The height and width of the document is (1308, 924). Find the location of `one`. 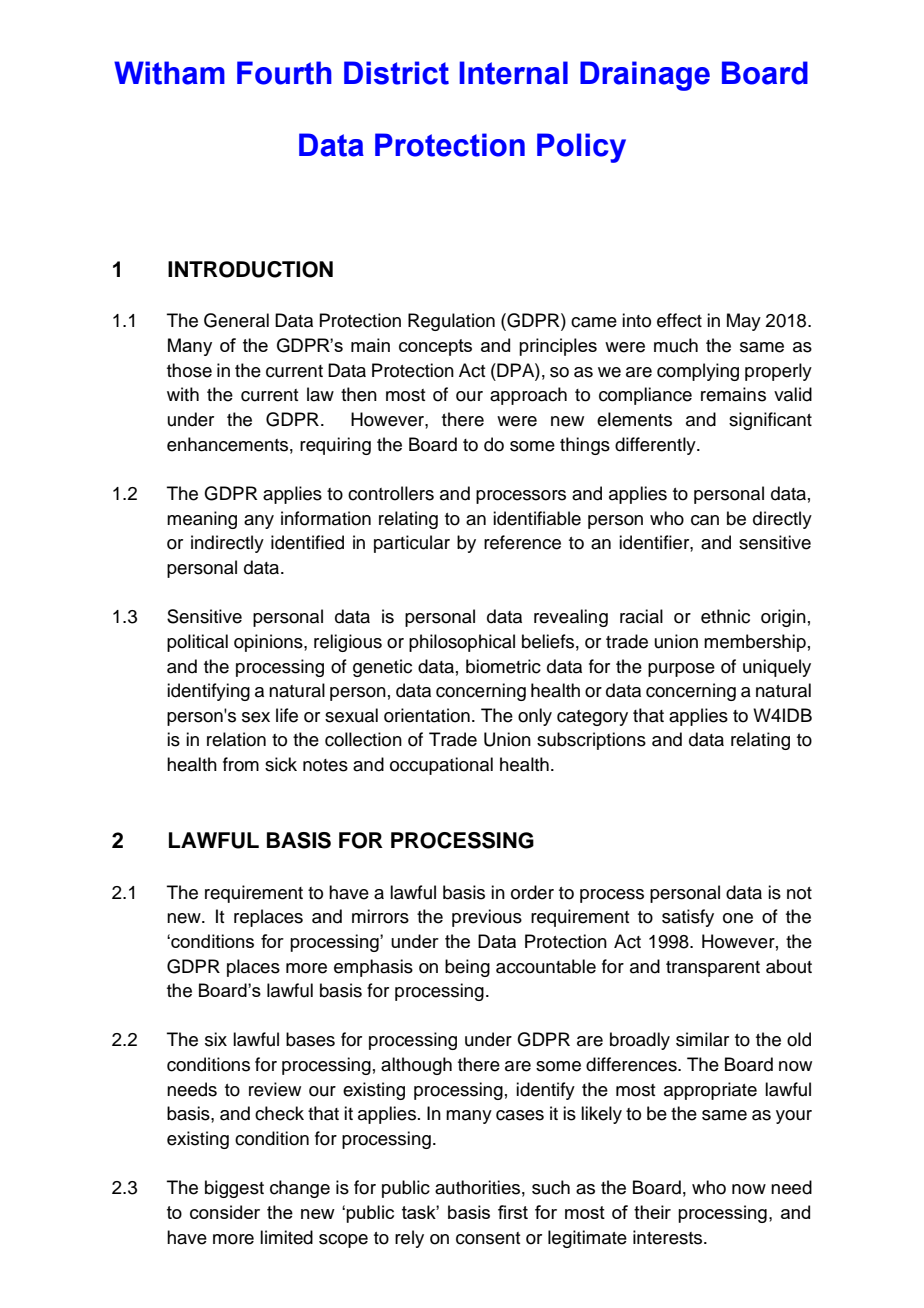

one is located at coordinates (738, 918).
